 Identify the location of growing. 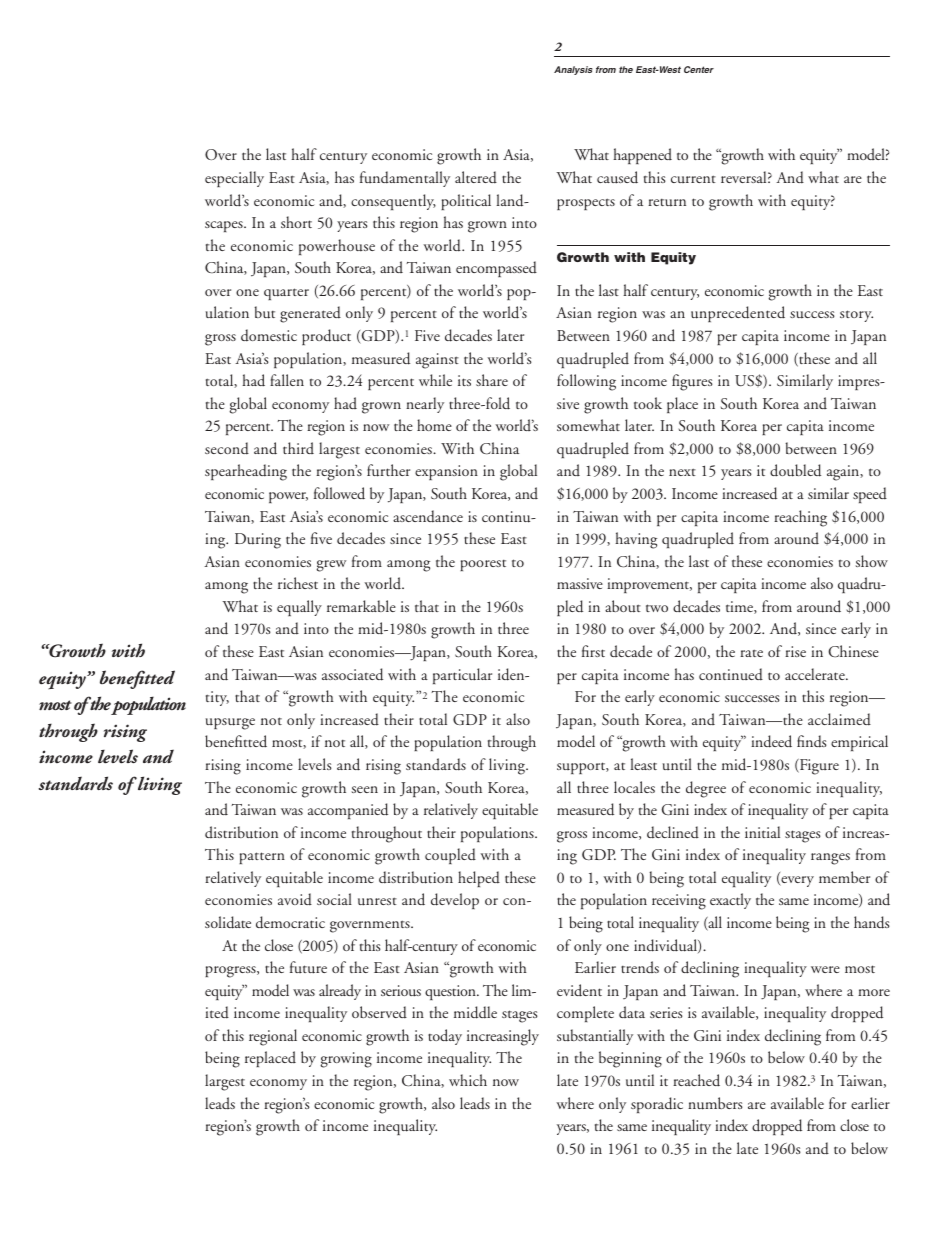
(346, 1060).
